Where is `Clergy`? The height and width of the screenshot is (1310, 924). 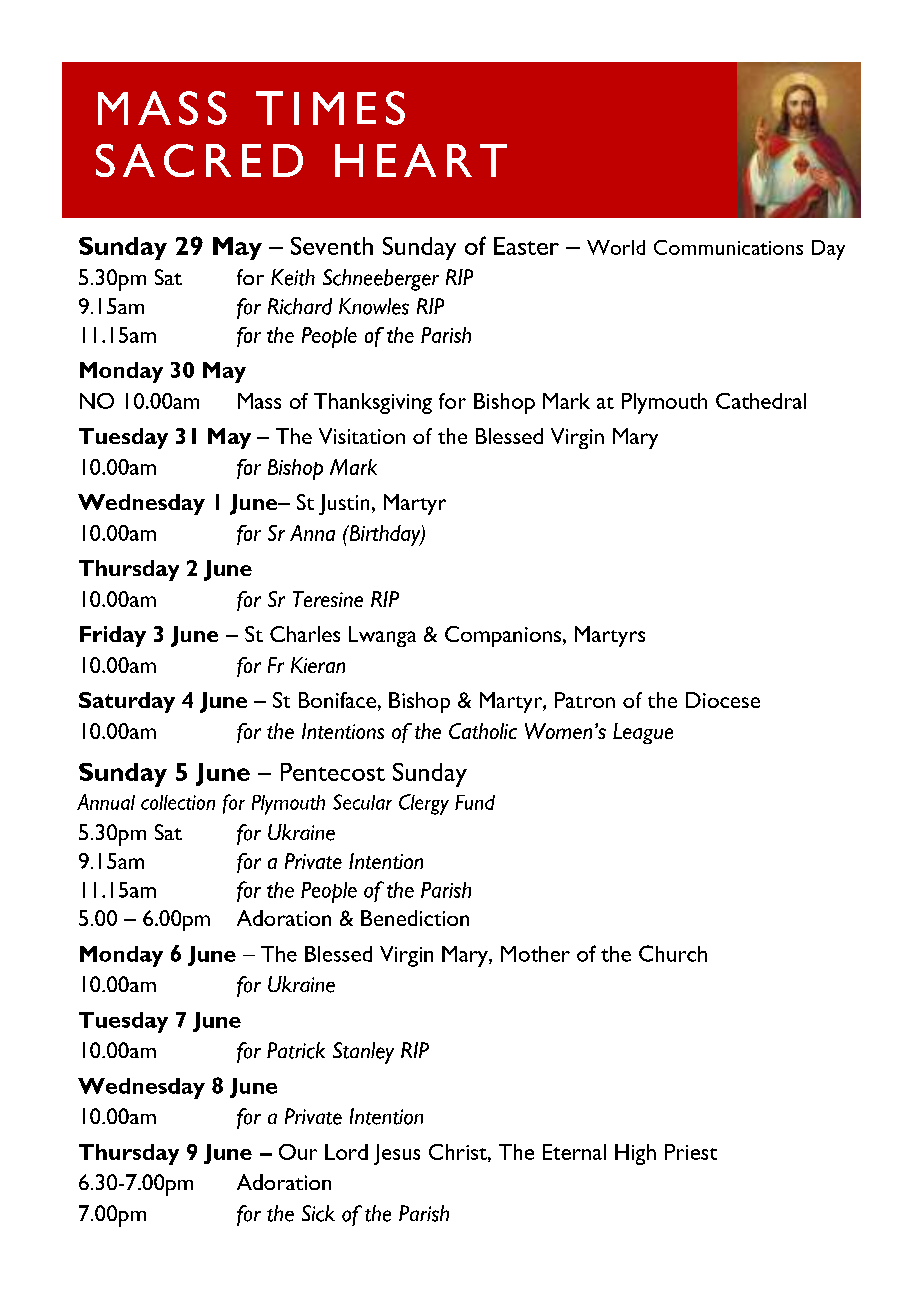
Clergy is located at coordinates (424, 804).
